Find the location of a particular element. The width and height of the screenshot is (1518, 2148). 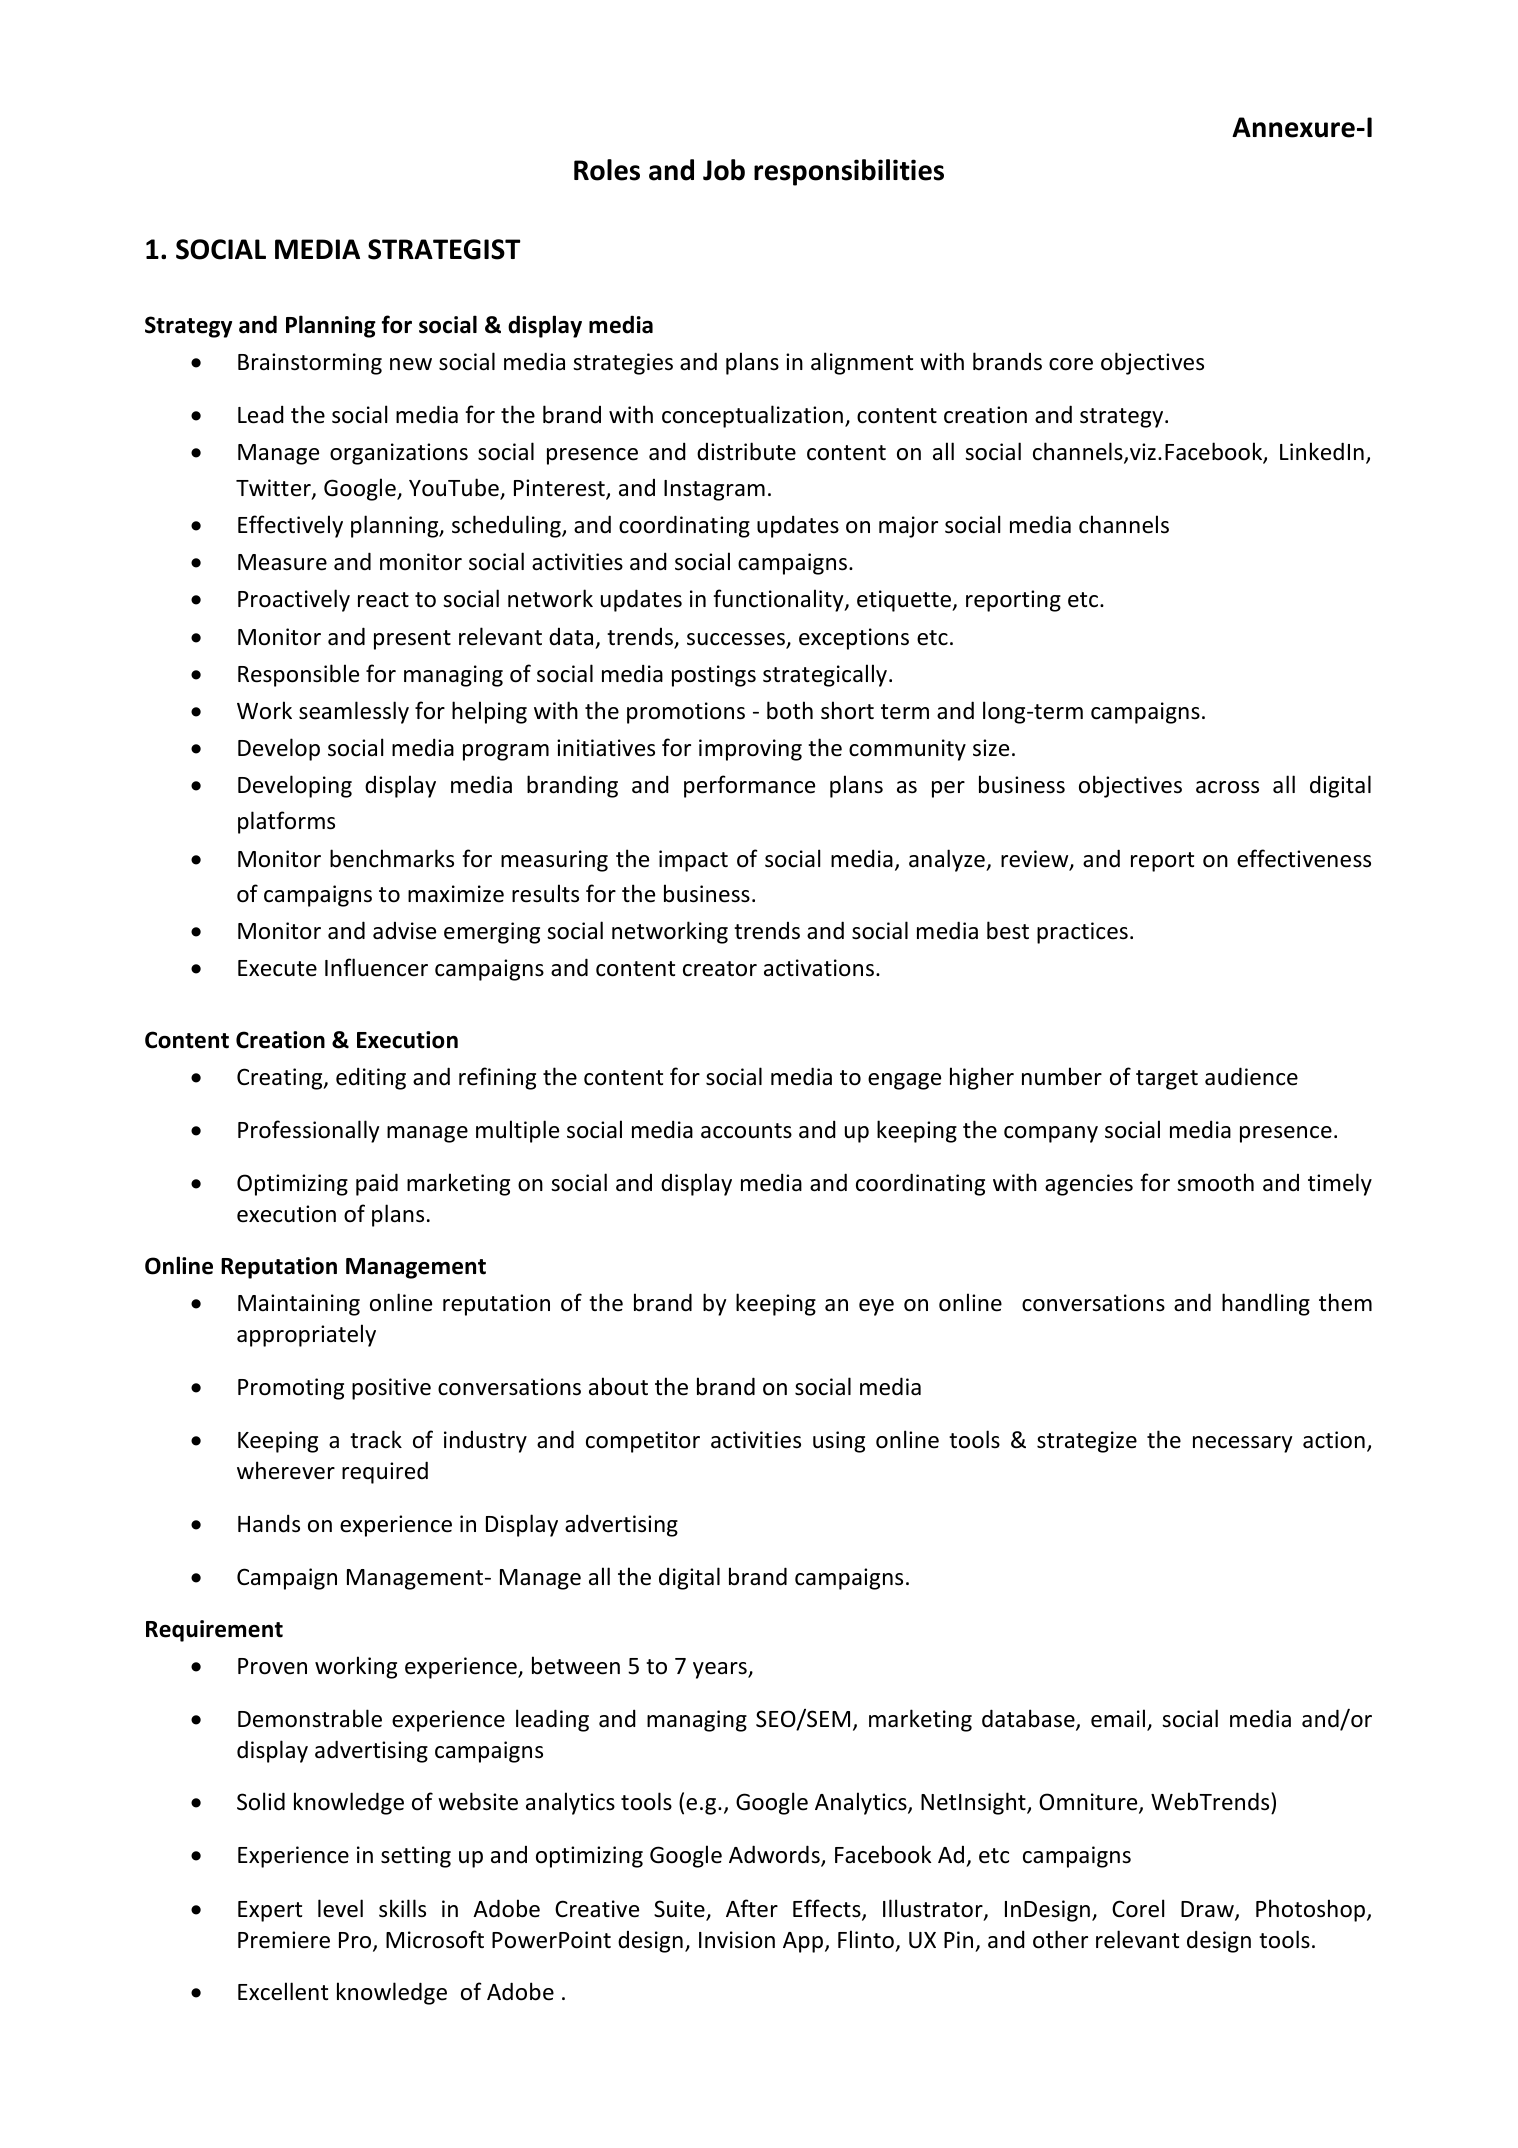

using is located at coordinates (839, 1442).
